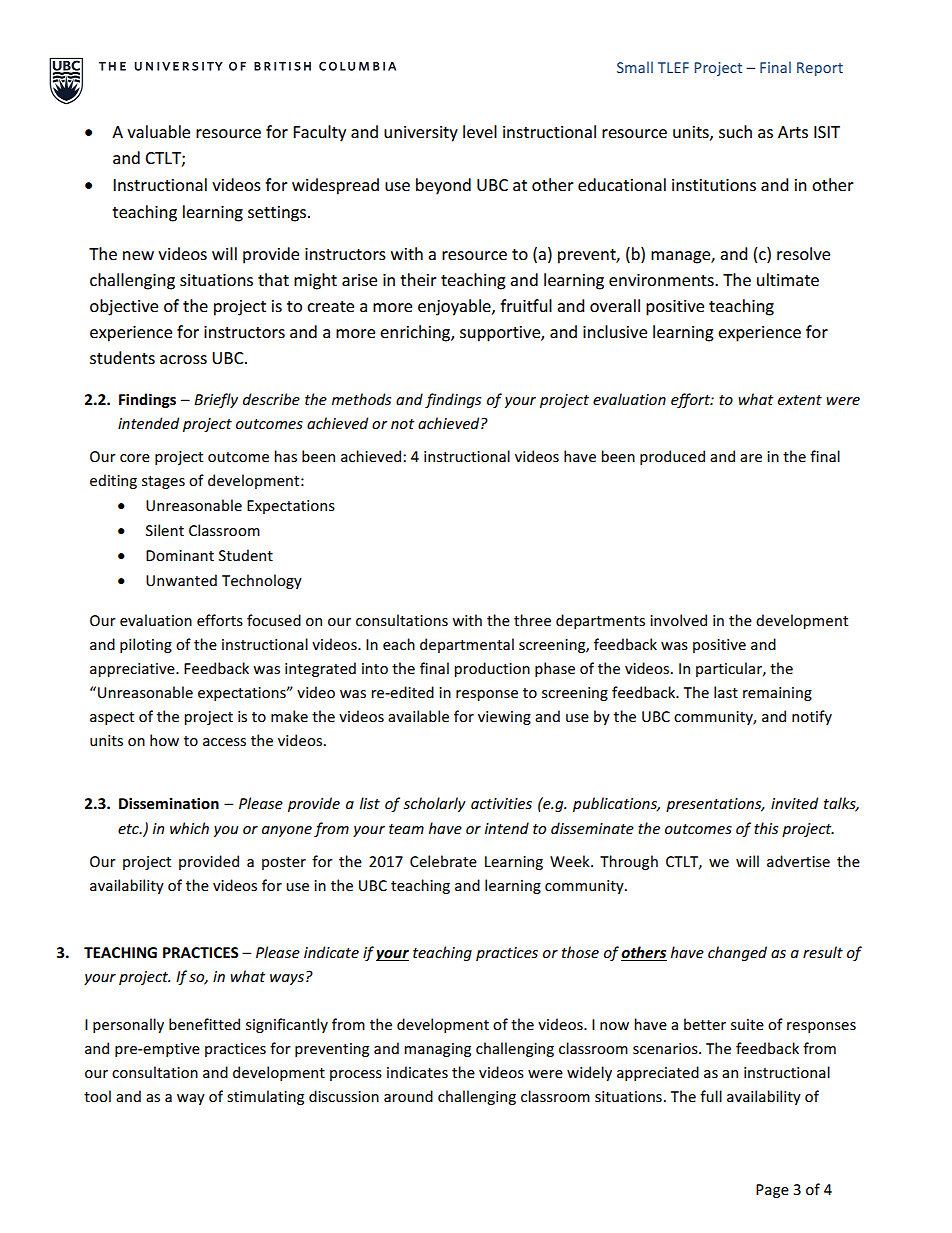 Image resolution: width=952 pixels, height=1233 pixels. What do you see at coordinates (772, 1191) in the screenshot?
I see `Page` at bounding box center [772, 1191].
